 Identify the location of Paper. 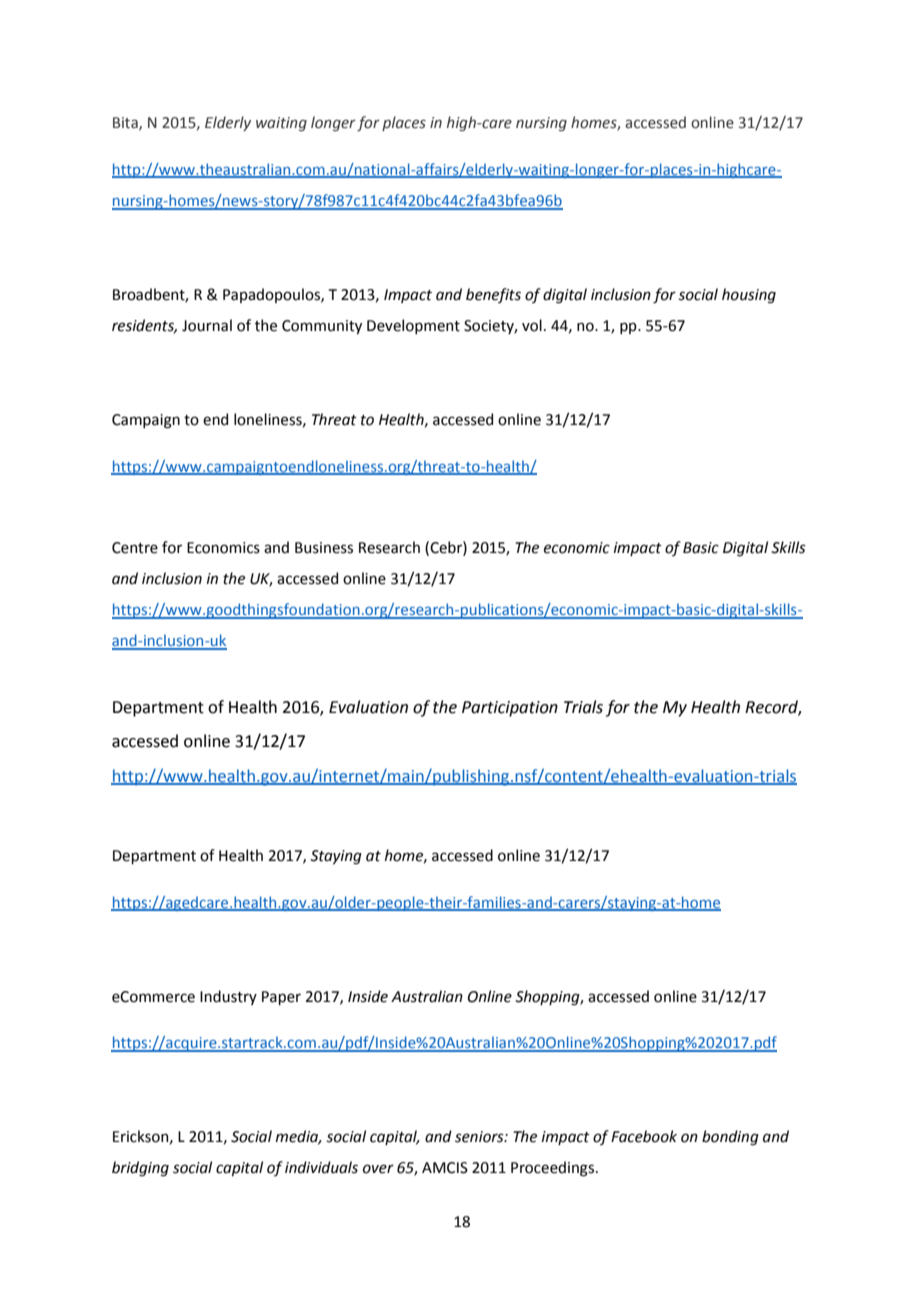
(281, 998).
